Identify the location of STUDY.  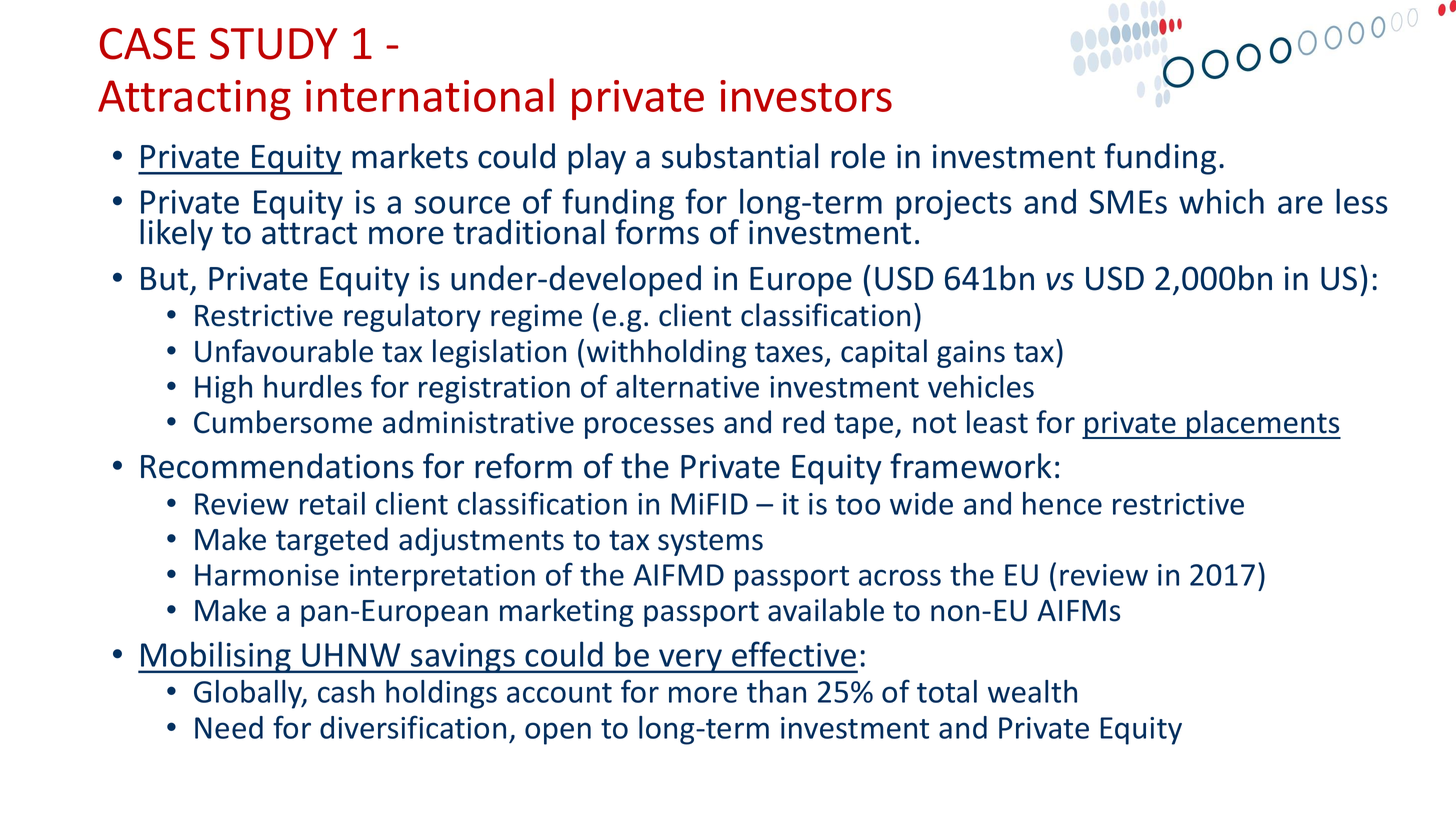
(273, 44).
